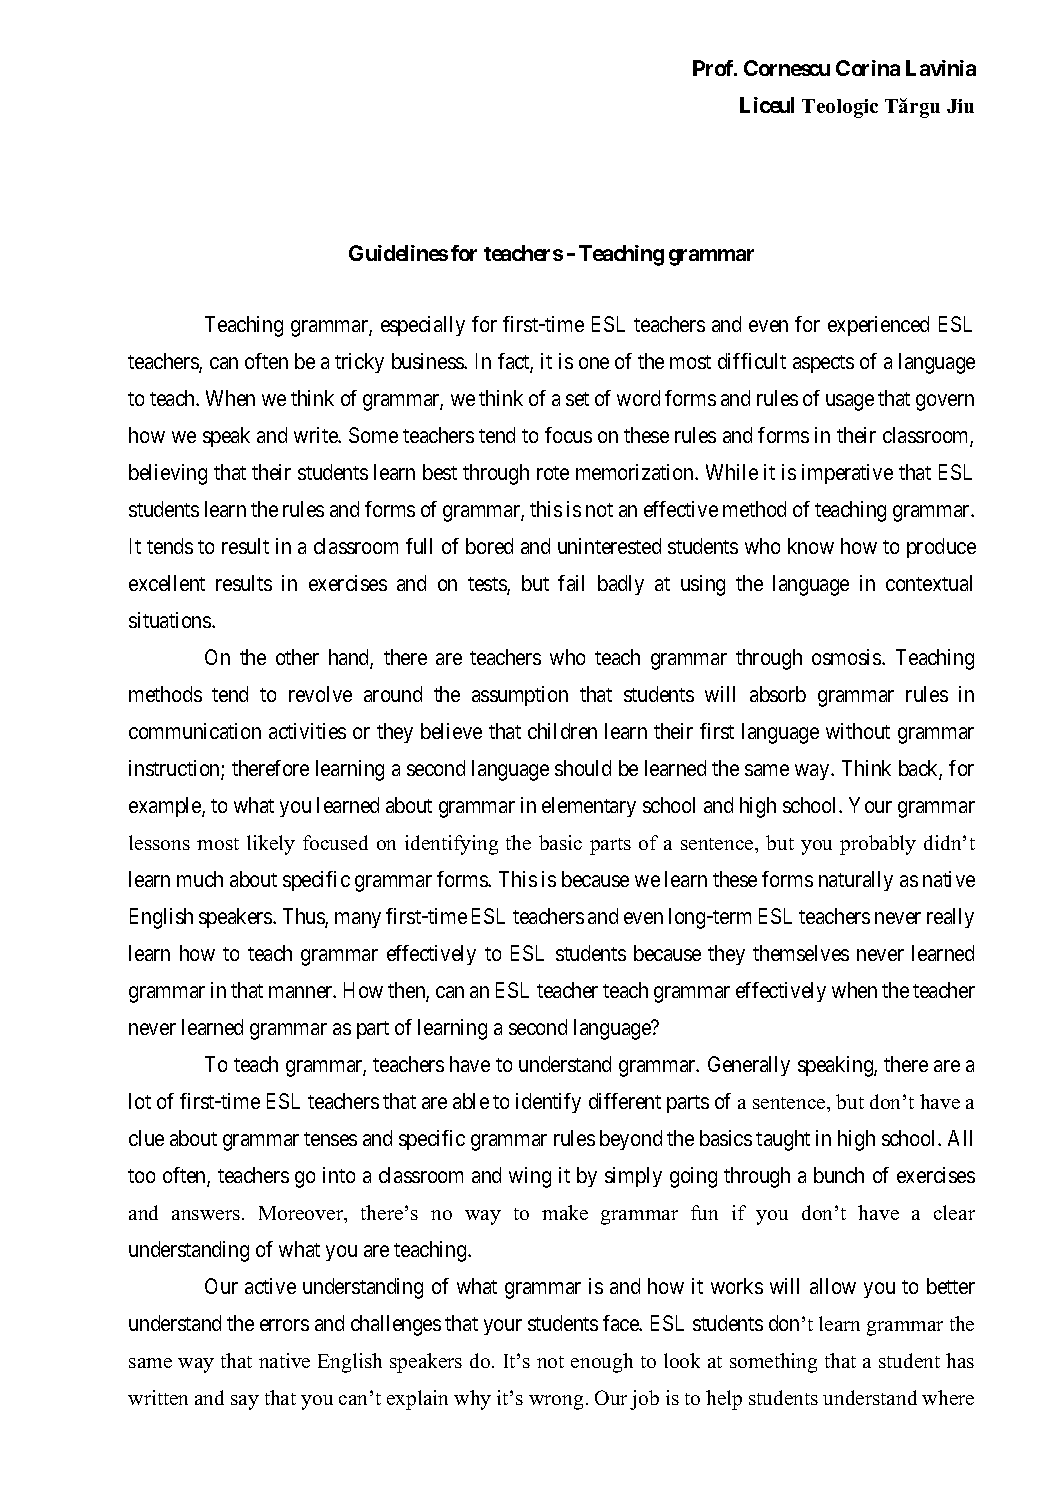 The image size is (1064, 1505). What do you see at coordinates (245, 1402) in the screenshot?
I see `say` at bounding box center [245, 1402].
